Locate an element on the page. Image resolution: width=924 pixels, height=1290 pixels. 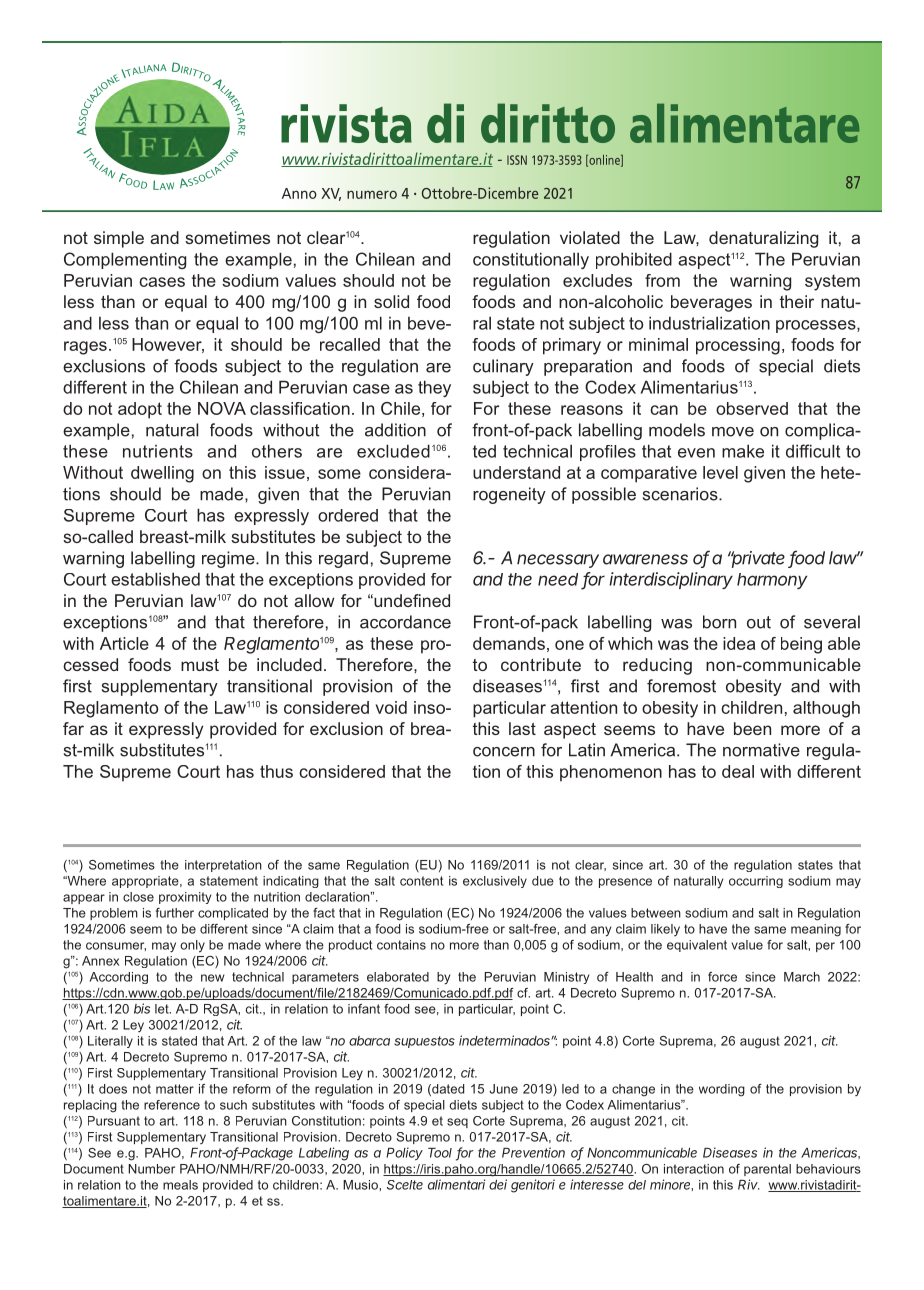
ISSN is located at coordinates (517, 160).
